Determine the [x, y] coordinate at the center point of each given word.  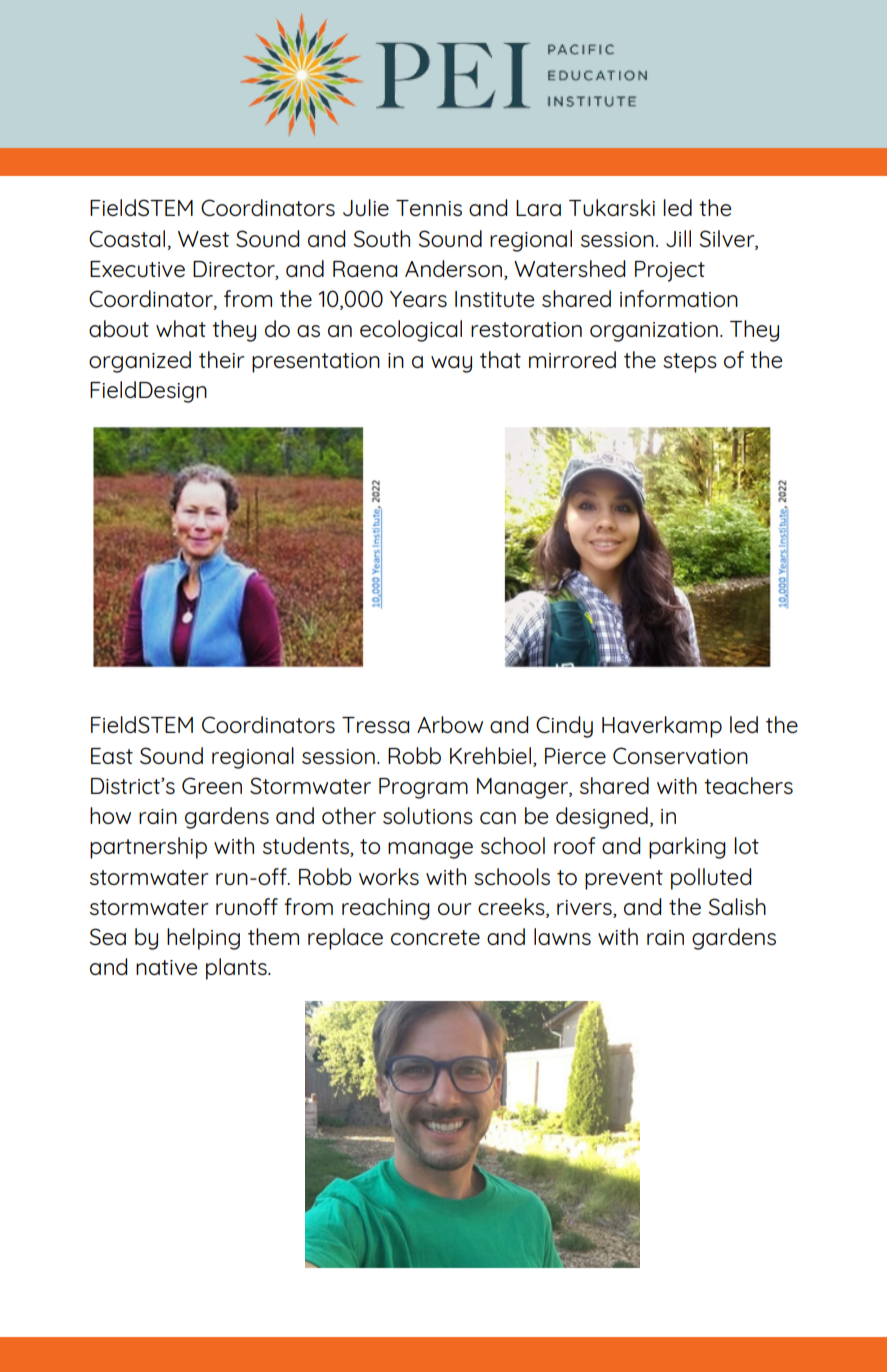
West [203, 239]
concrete [435, 937]
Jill [678, 238]
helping [203, 939]
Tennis [429, 208]
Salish [737, 906]
